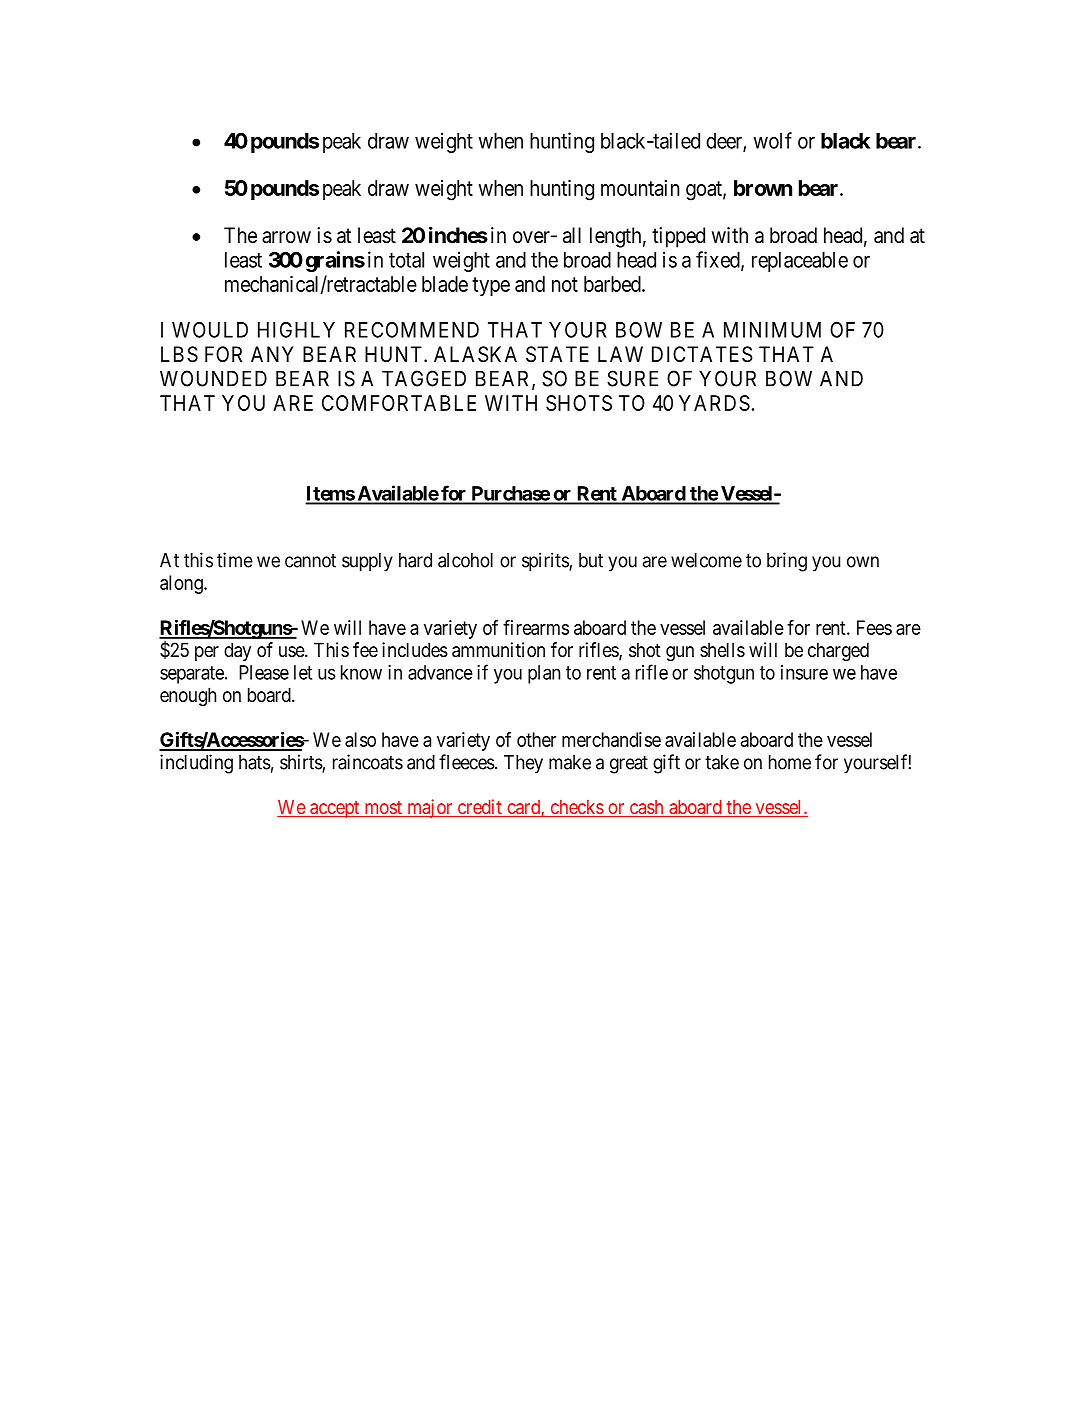 Image resolution: width=1085 pixels, height=1404 pixels. Describe the element at coordinates (790, 762) in the screenshot. I see `home` at that location.
